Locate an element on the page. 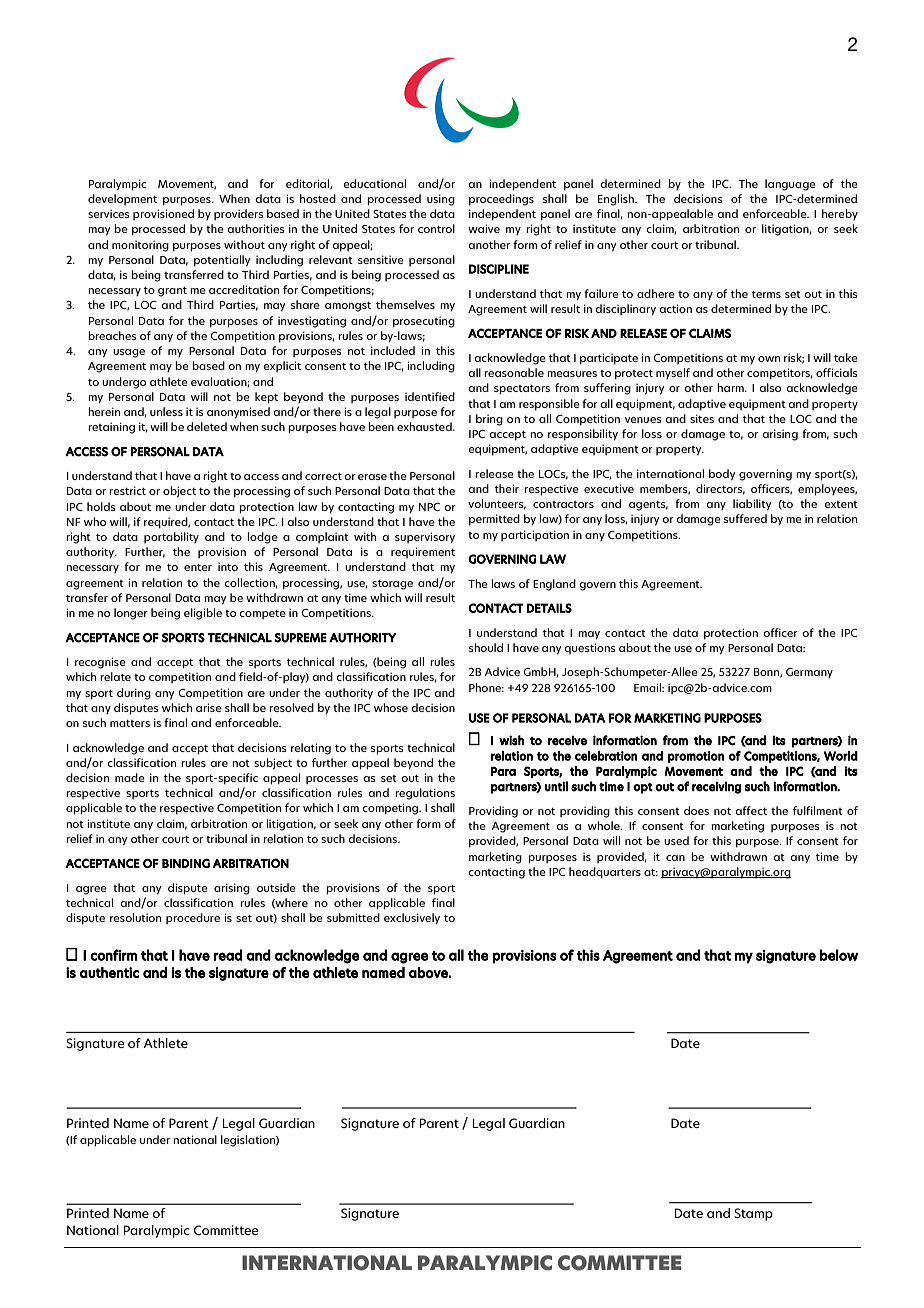 The width and height of the page is (924, 1308). authentic is located at coordinates (109, 972).
